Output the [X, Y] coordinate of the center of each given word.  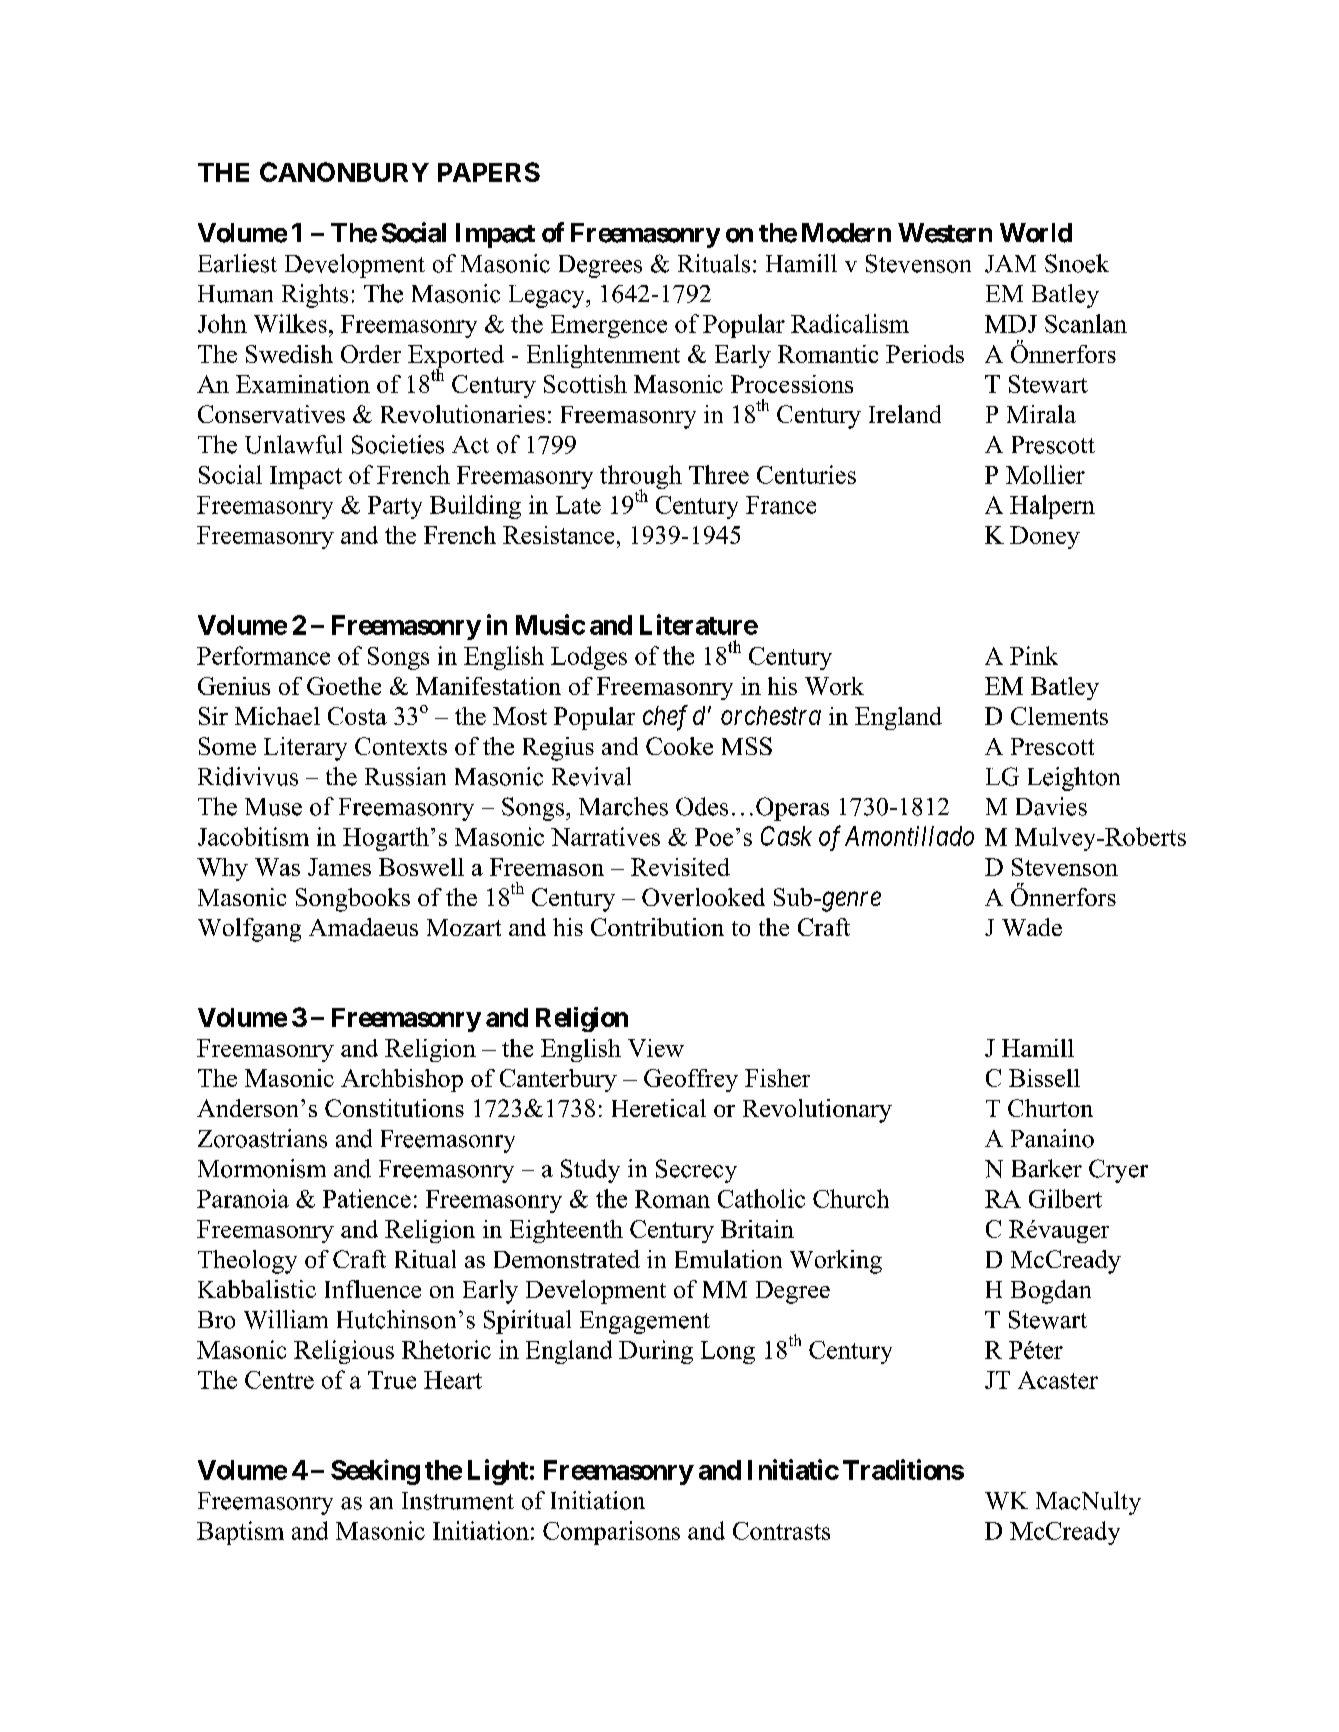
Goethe [344, 686]
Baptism [240, 1533]
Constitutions [394, 1108]
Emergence [609, 326]
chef [665, 718]
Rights [315, 296]
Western [945, 233]
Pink [1034, 655]
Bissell [1044, 1078]
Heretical [659, 1108]
